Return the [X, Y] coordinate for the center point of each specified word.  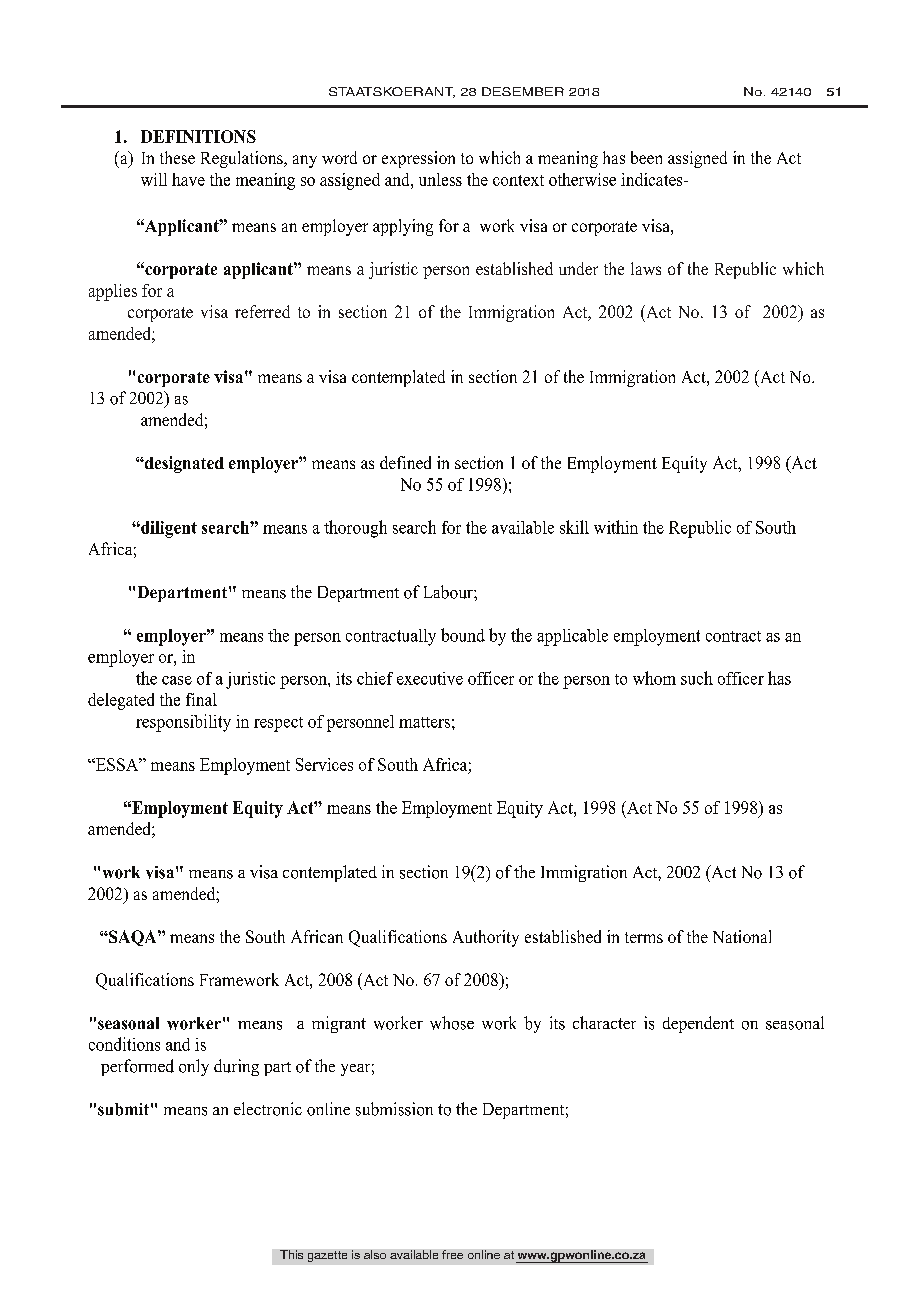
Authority [486, 938]
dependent [698, 1024]
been [646, 157]
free [452, 1254]
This [291, 1254]
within [616, 527]
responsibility [183, 723]
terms [644, 937]
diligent [168, 529]
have [188, 179]
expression [418, 159]
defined [405, 462]
